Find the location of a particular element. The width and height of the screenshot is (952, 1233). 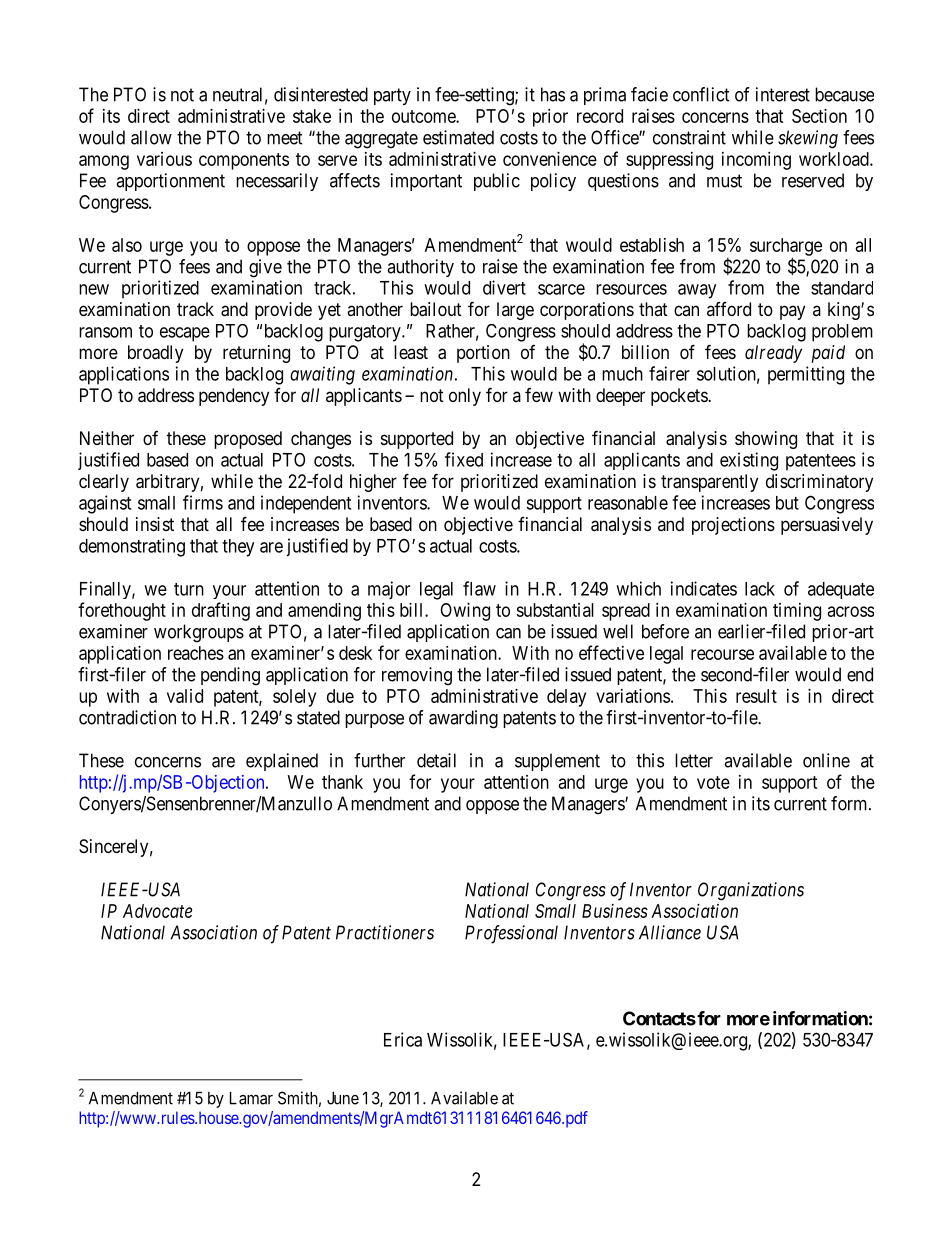

skewing is located at coordinates (808, 139).
